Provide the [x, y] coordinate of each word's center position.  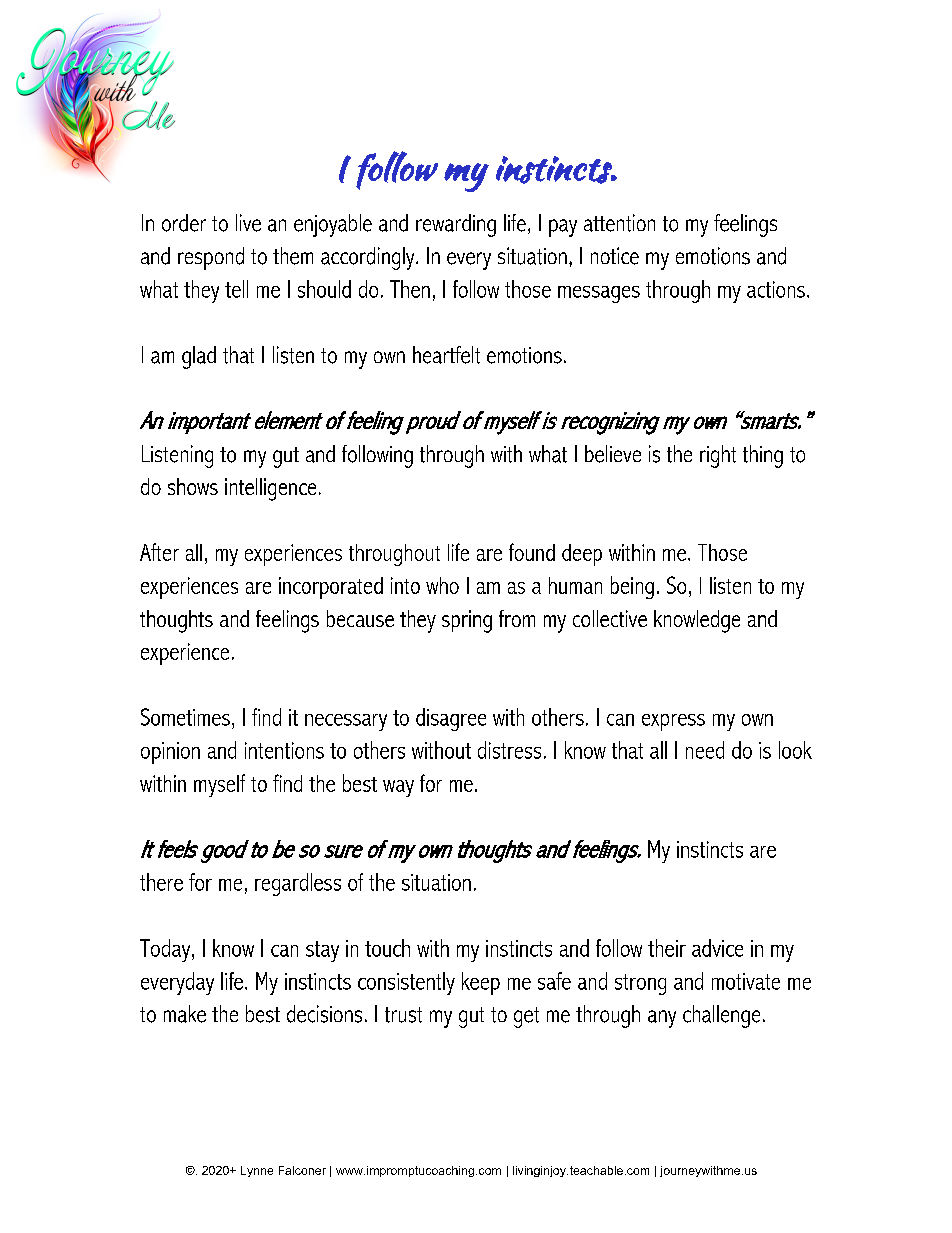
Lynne [257, 1171]
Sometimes [185, 717]
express [673, 722]
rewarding [456, 225]
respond [211, 258]
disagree [451, 719]
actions [777, 289]
